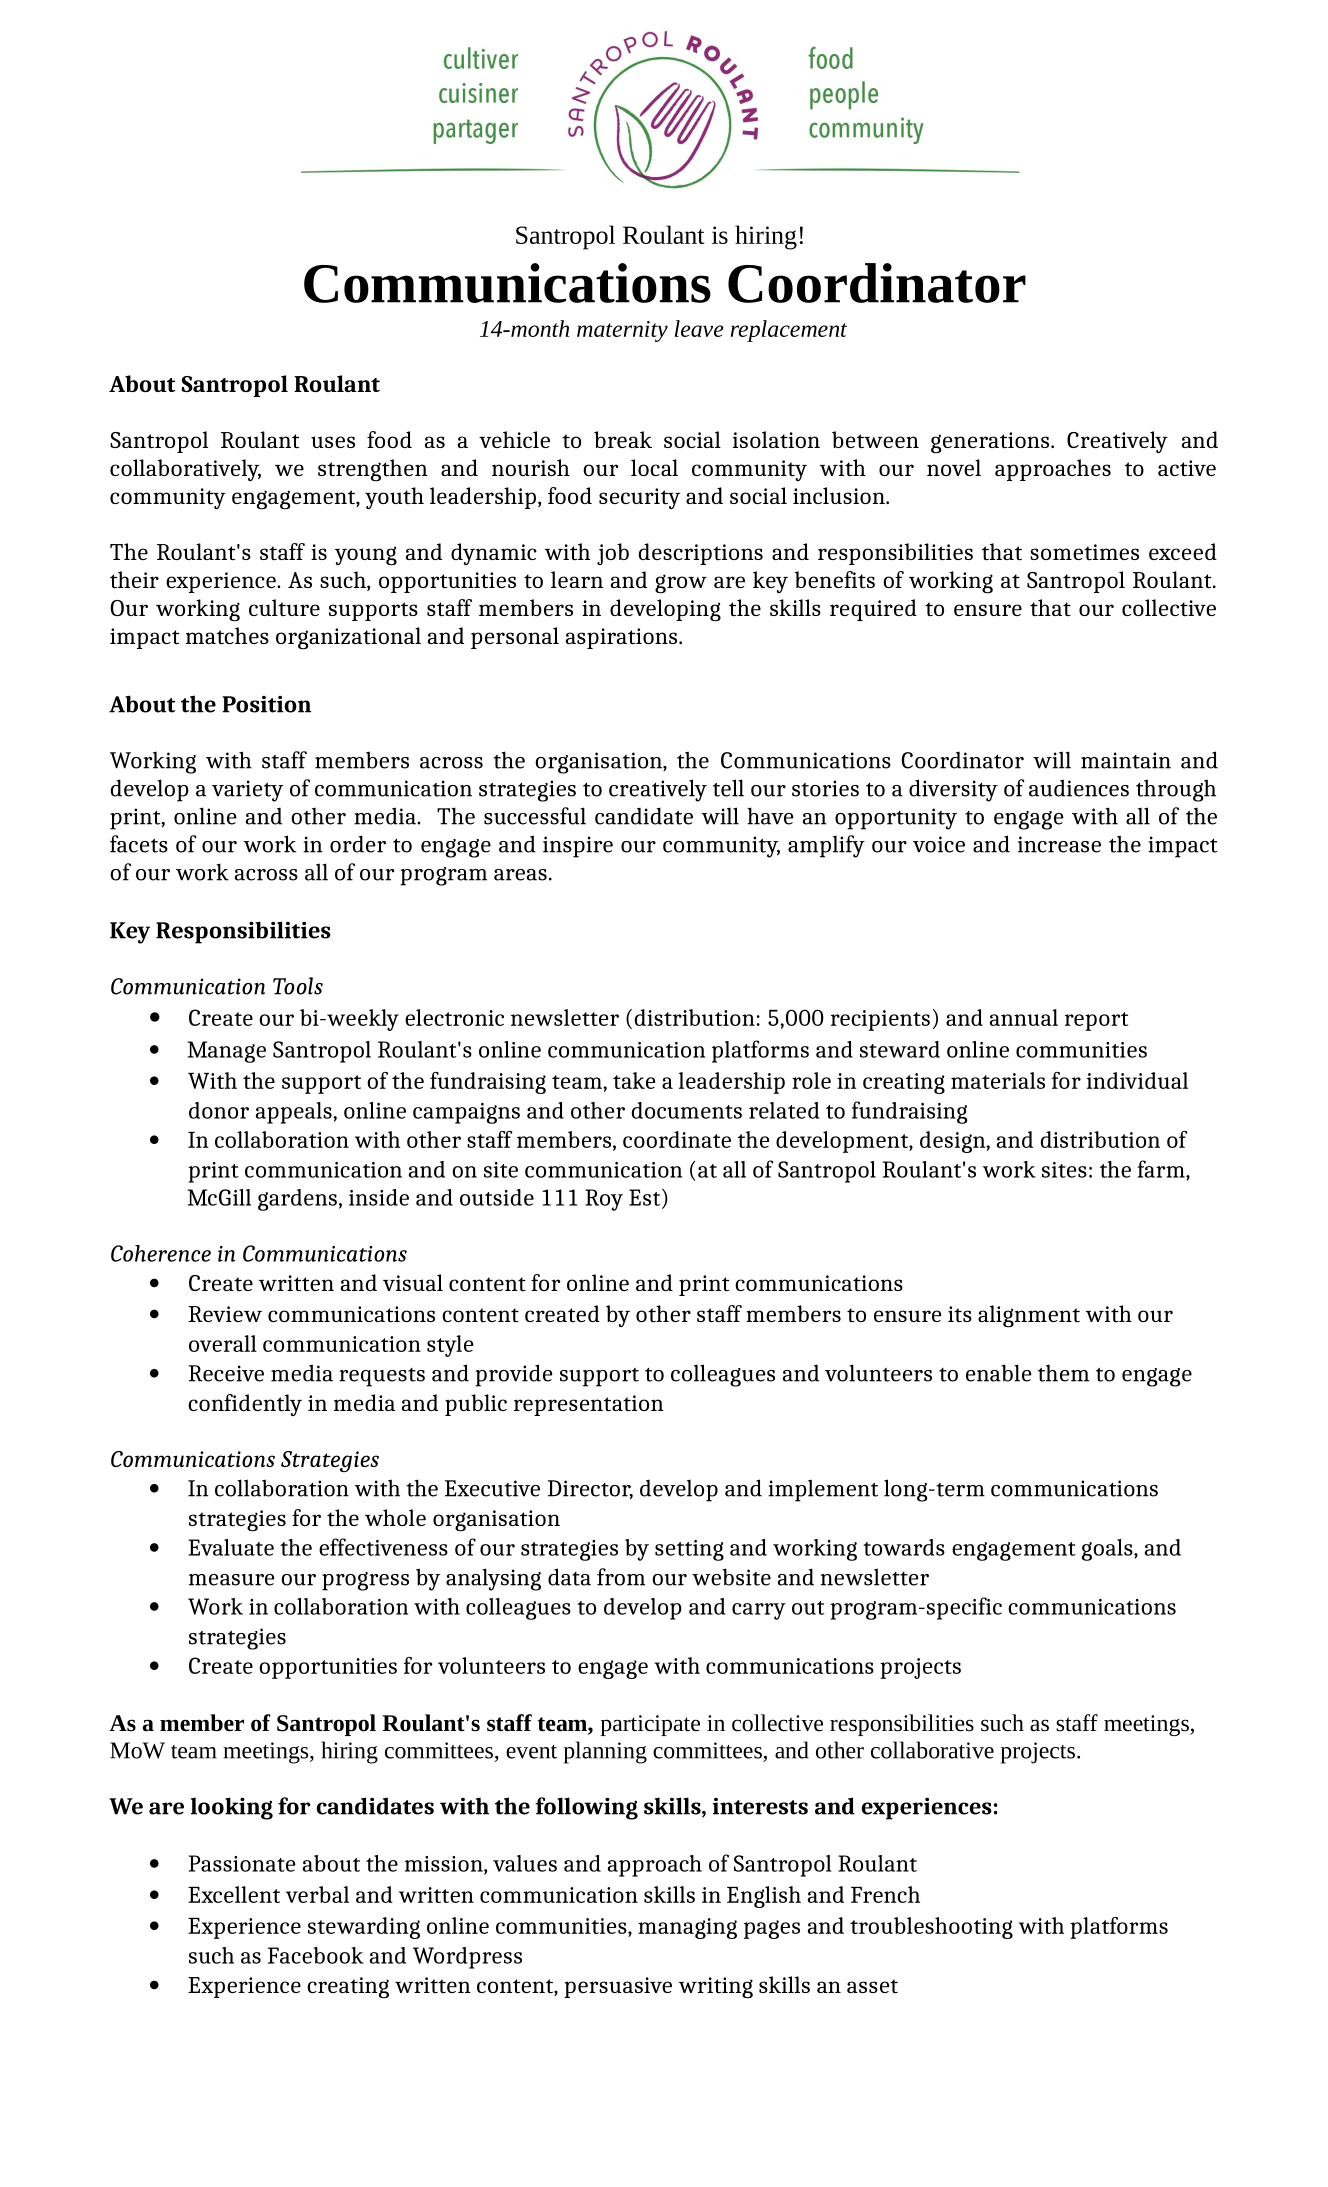 Image resolution: width=1328 pixels, height=2187 pixels. Describe the element at coordinates (991, 443) in the screenshot. I see `generations` at that location.
